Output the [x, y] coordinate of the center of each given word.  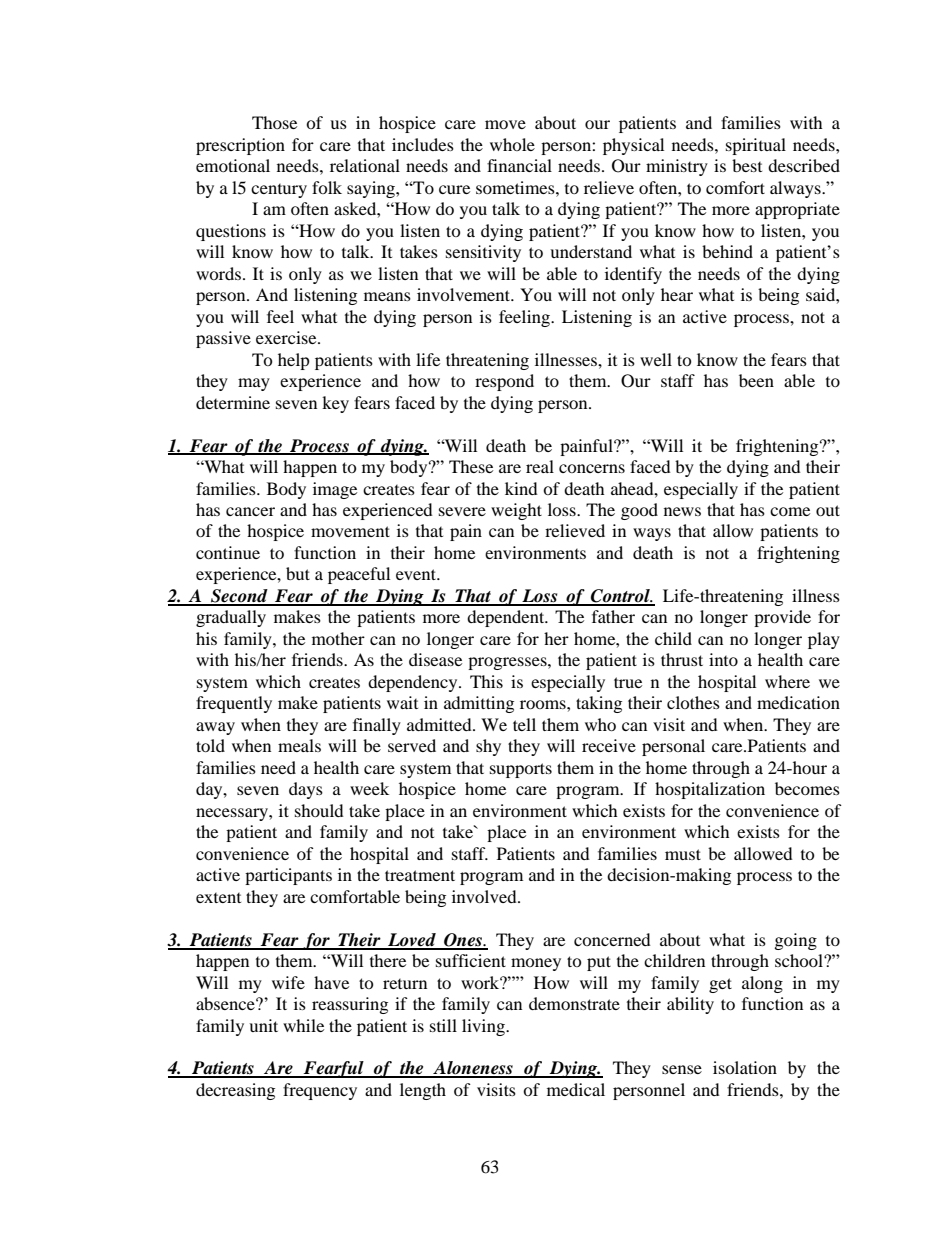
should [319, 810]
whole [512, 144]
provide [782, 618]
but [298, 573]
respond [504, 382]
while [303, 1025]
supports [521, 770]
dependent [507, 618]
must [683, 854]
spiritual [756, 146]
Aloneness [473, 1069]
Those [274, 122]
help [294, 361]
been [756, 380]
